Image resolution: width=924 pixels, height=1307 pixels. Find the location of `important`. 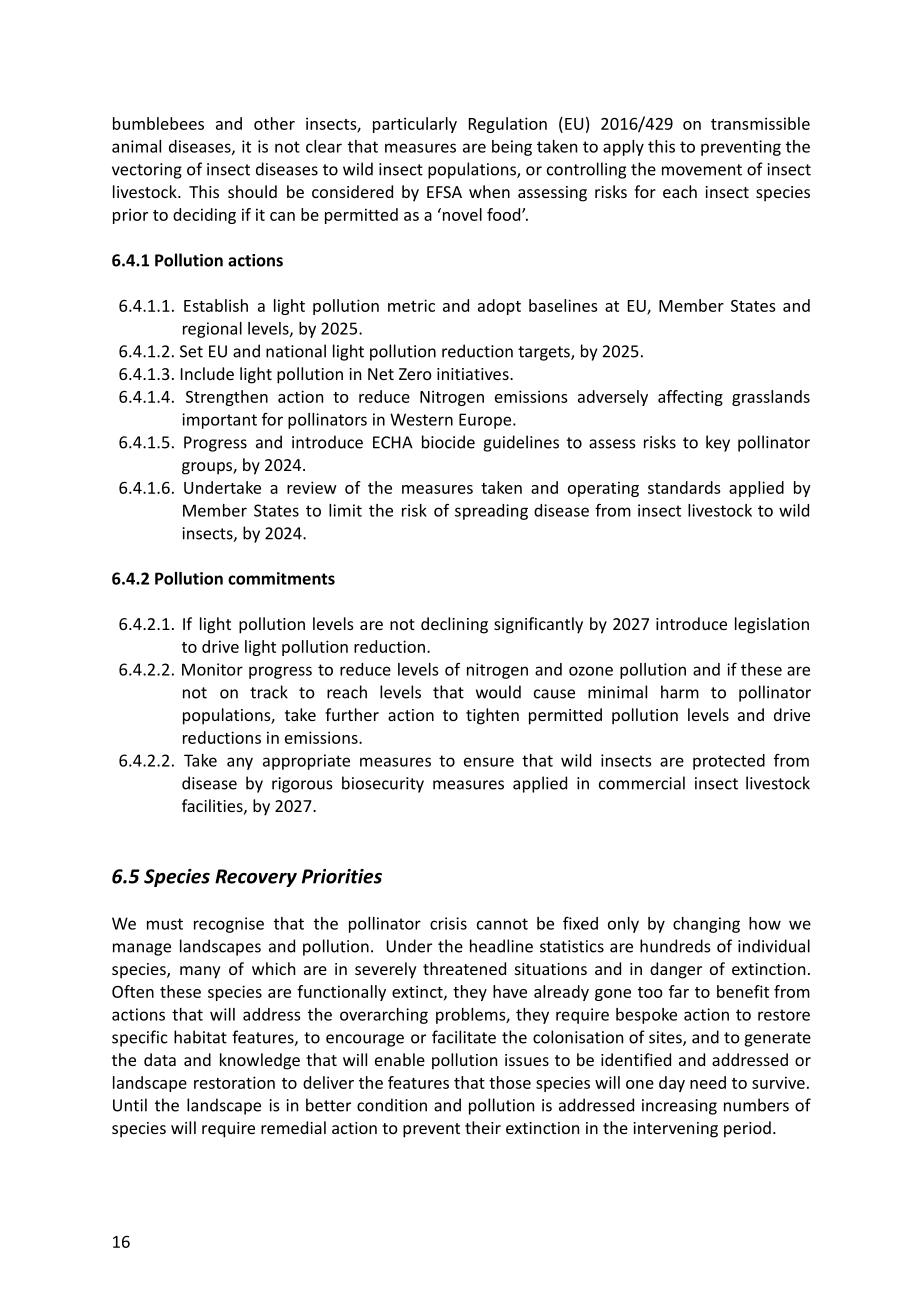

important is located at coordinates (219, 421).
